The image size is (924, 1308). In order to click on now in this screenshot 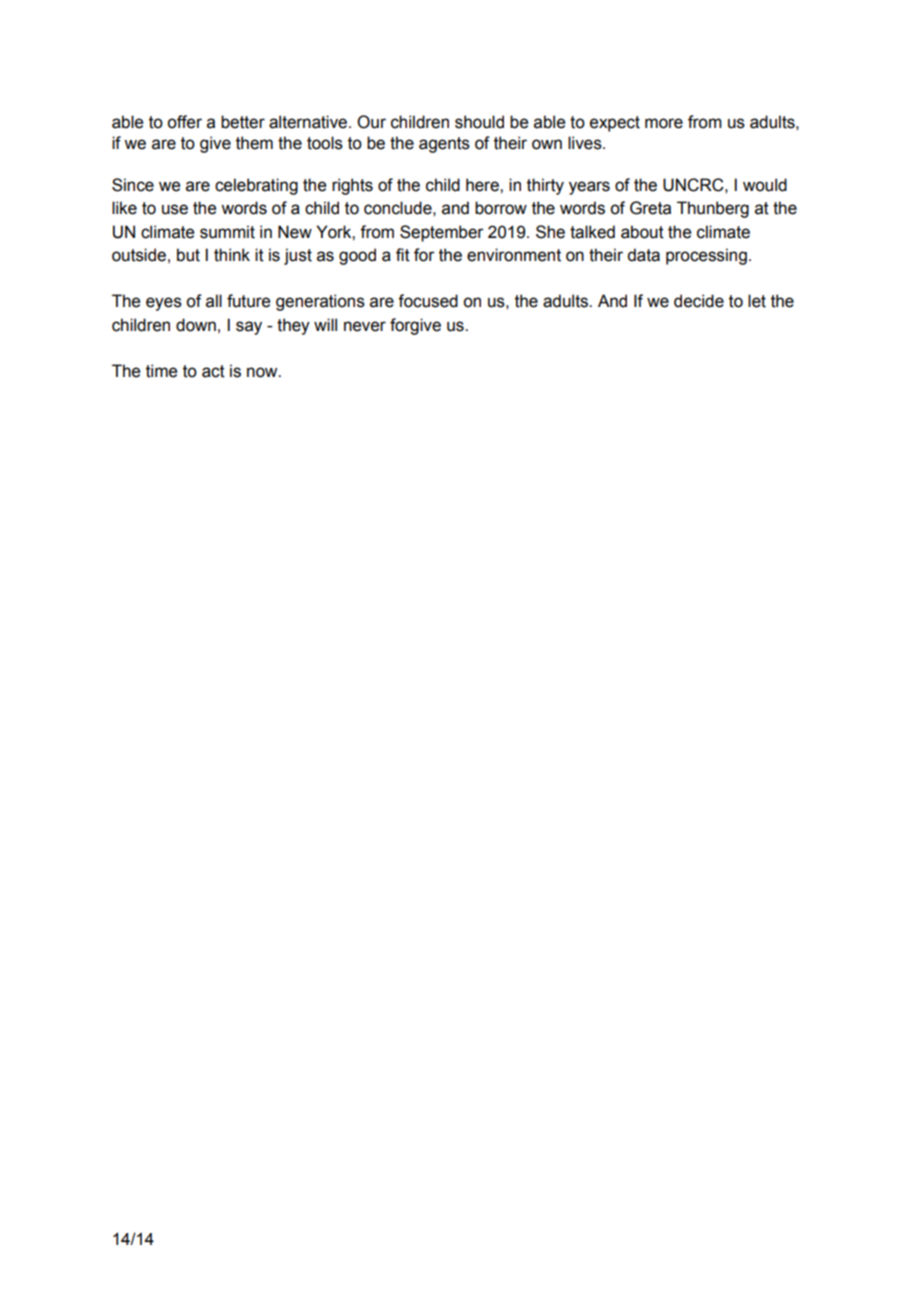, I will do `click(263, 372)`.
